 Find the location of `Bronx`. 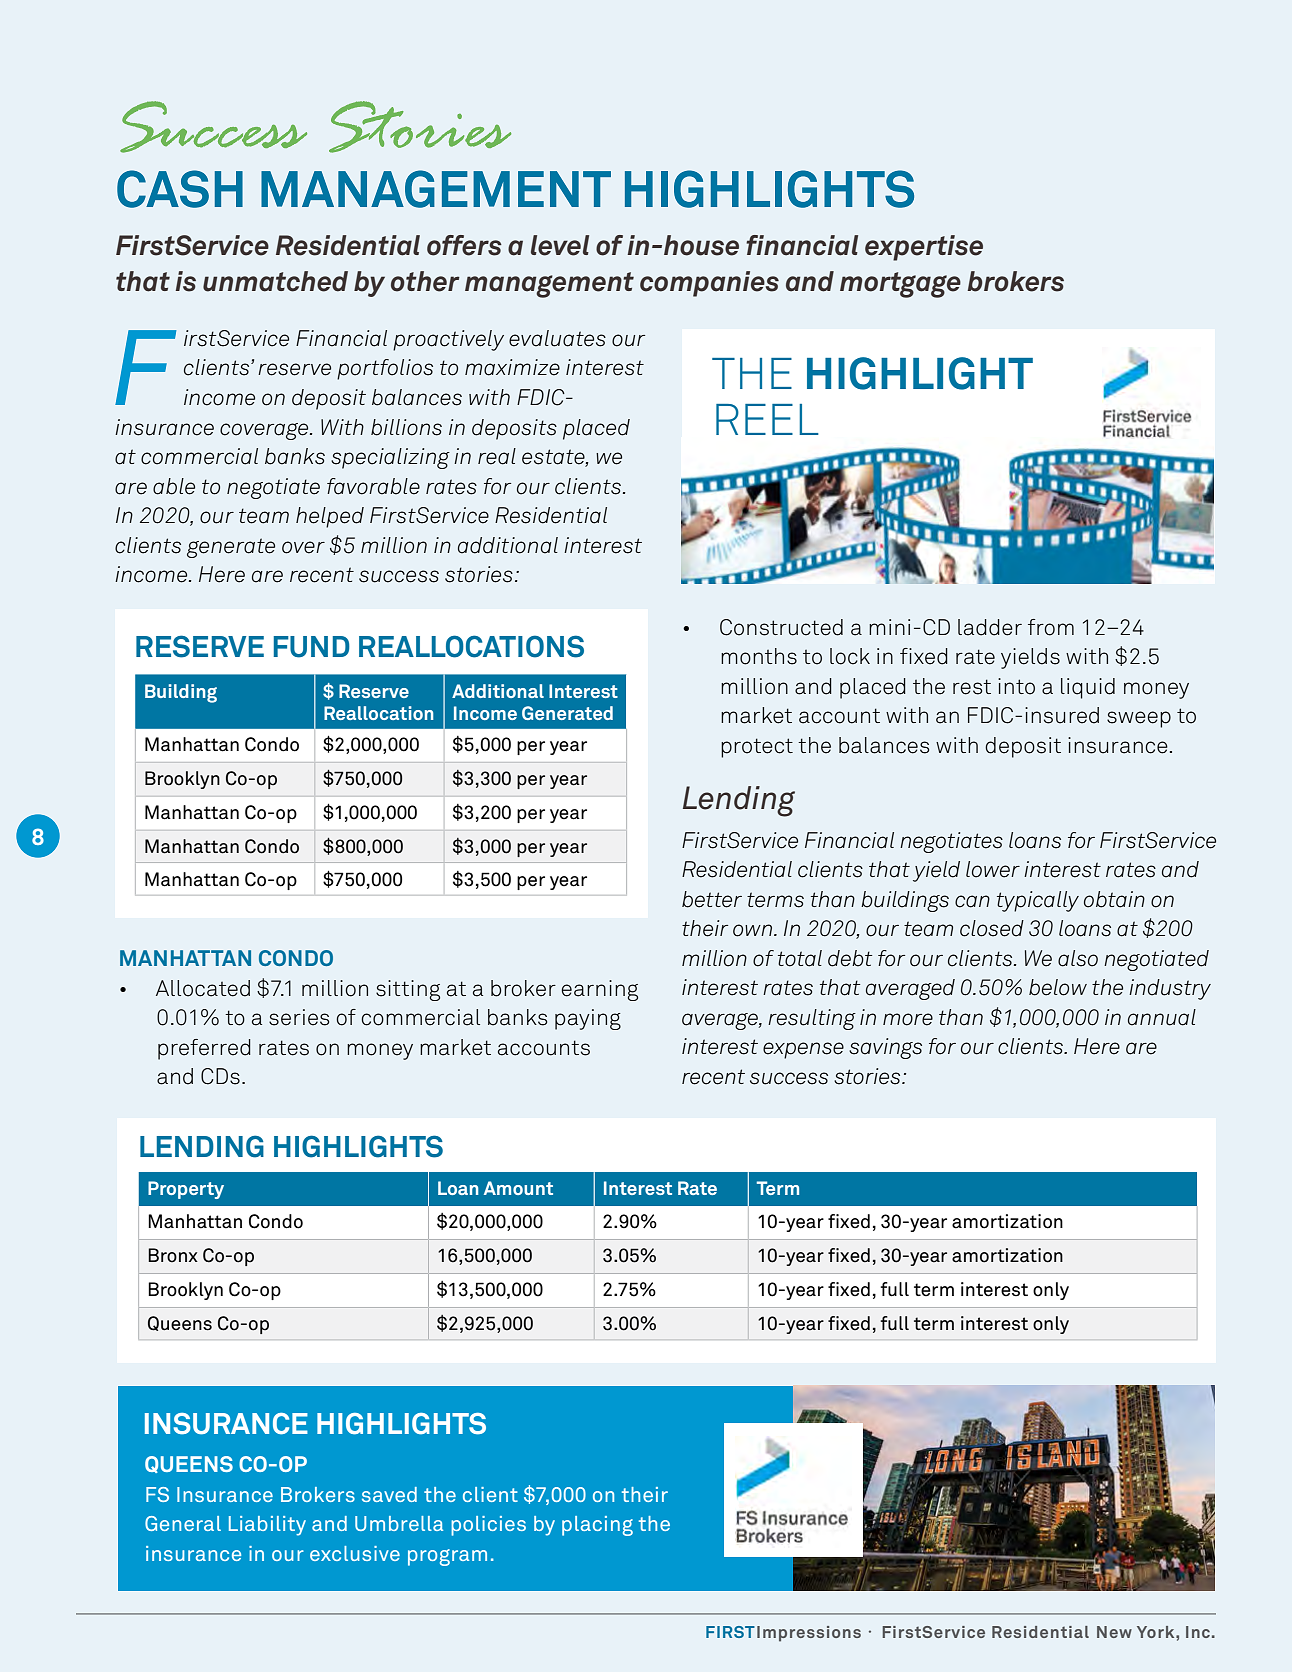

Bronx is located at coordinates (173, 1255).
